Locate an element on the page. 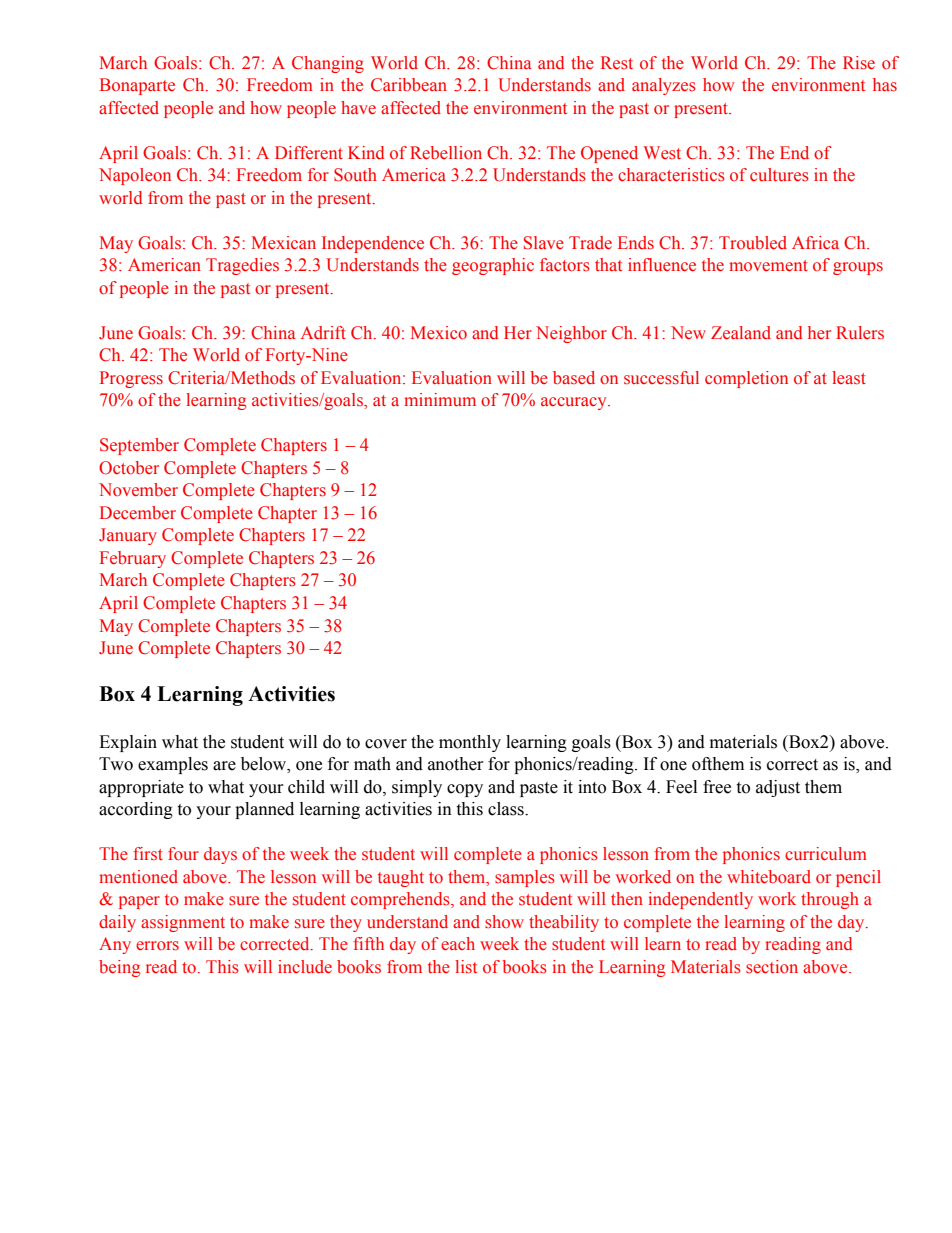 The image size is (952, 1233). adjust is located at coordinates (778, 788).
